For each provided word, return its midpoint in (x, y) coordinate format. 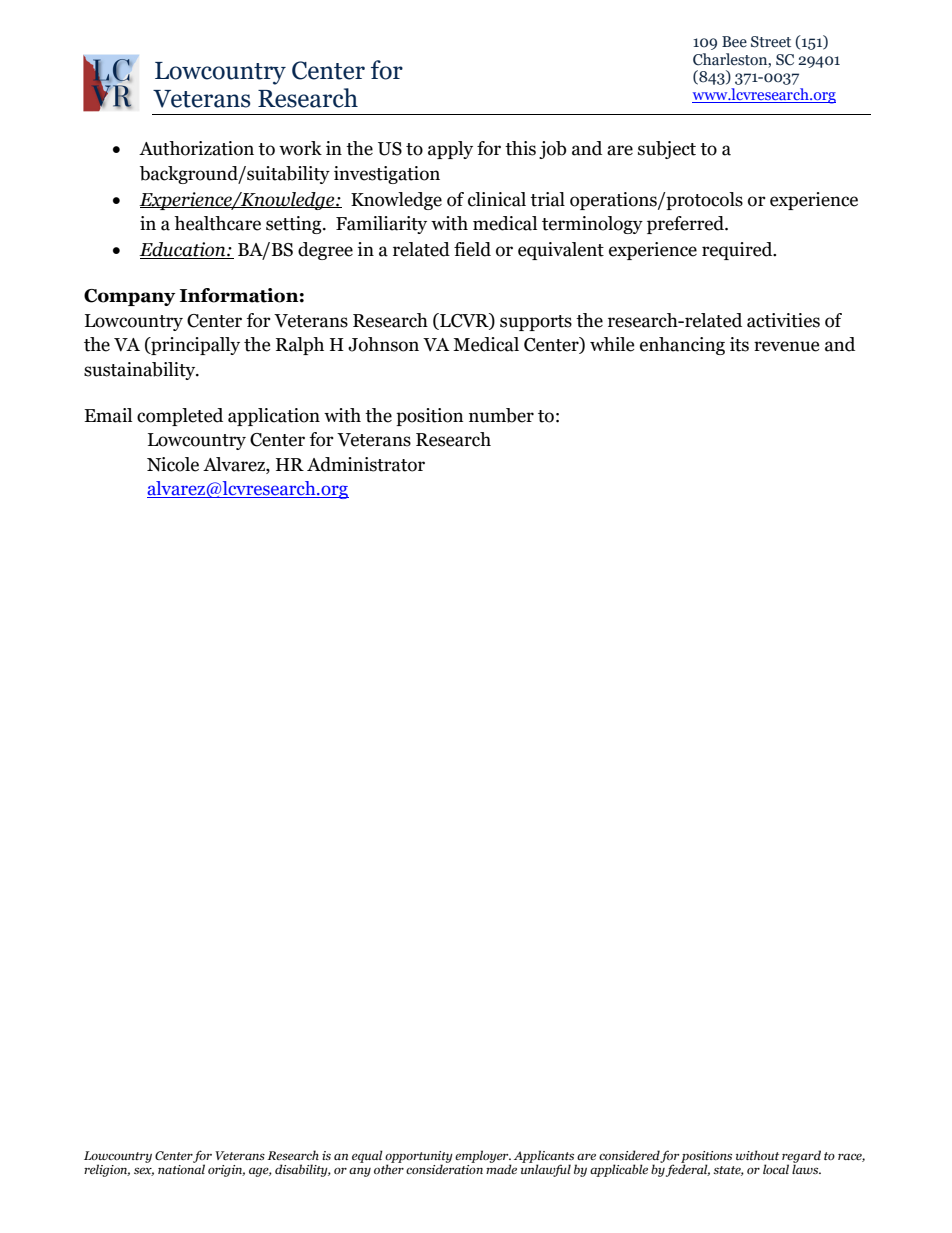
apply (450, 150)
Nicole (173, 464)
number (501, 415)
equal (367, 1156)
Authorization (196, 148)
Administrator (366, 464)
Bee (734, 42)
